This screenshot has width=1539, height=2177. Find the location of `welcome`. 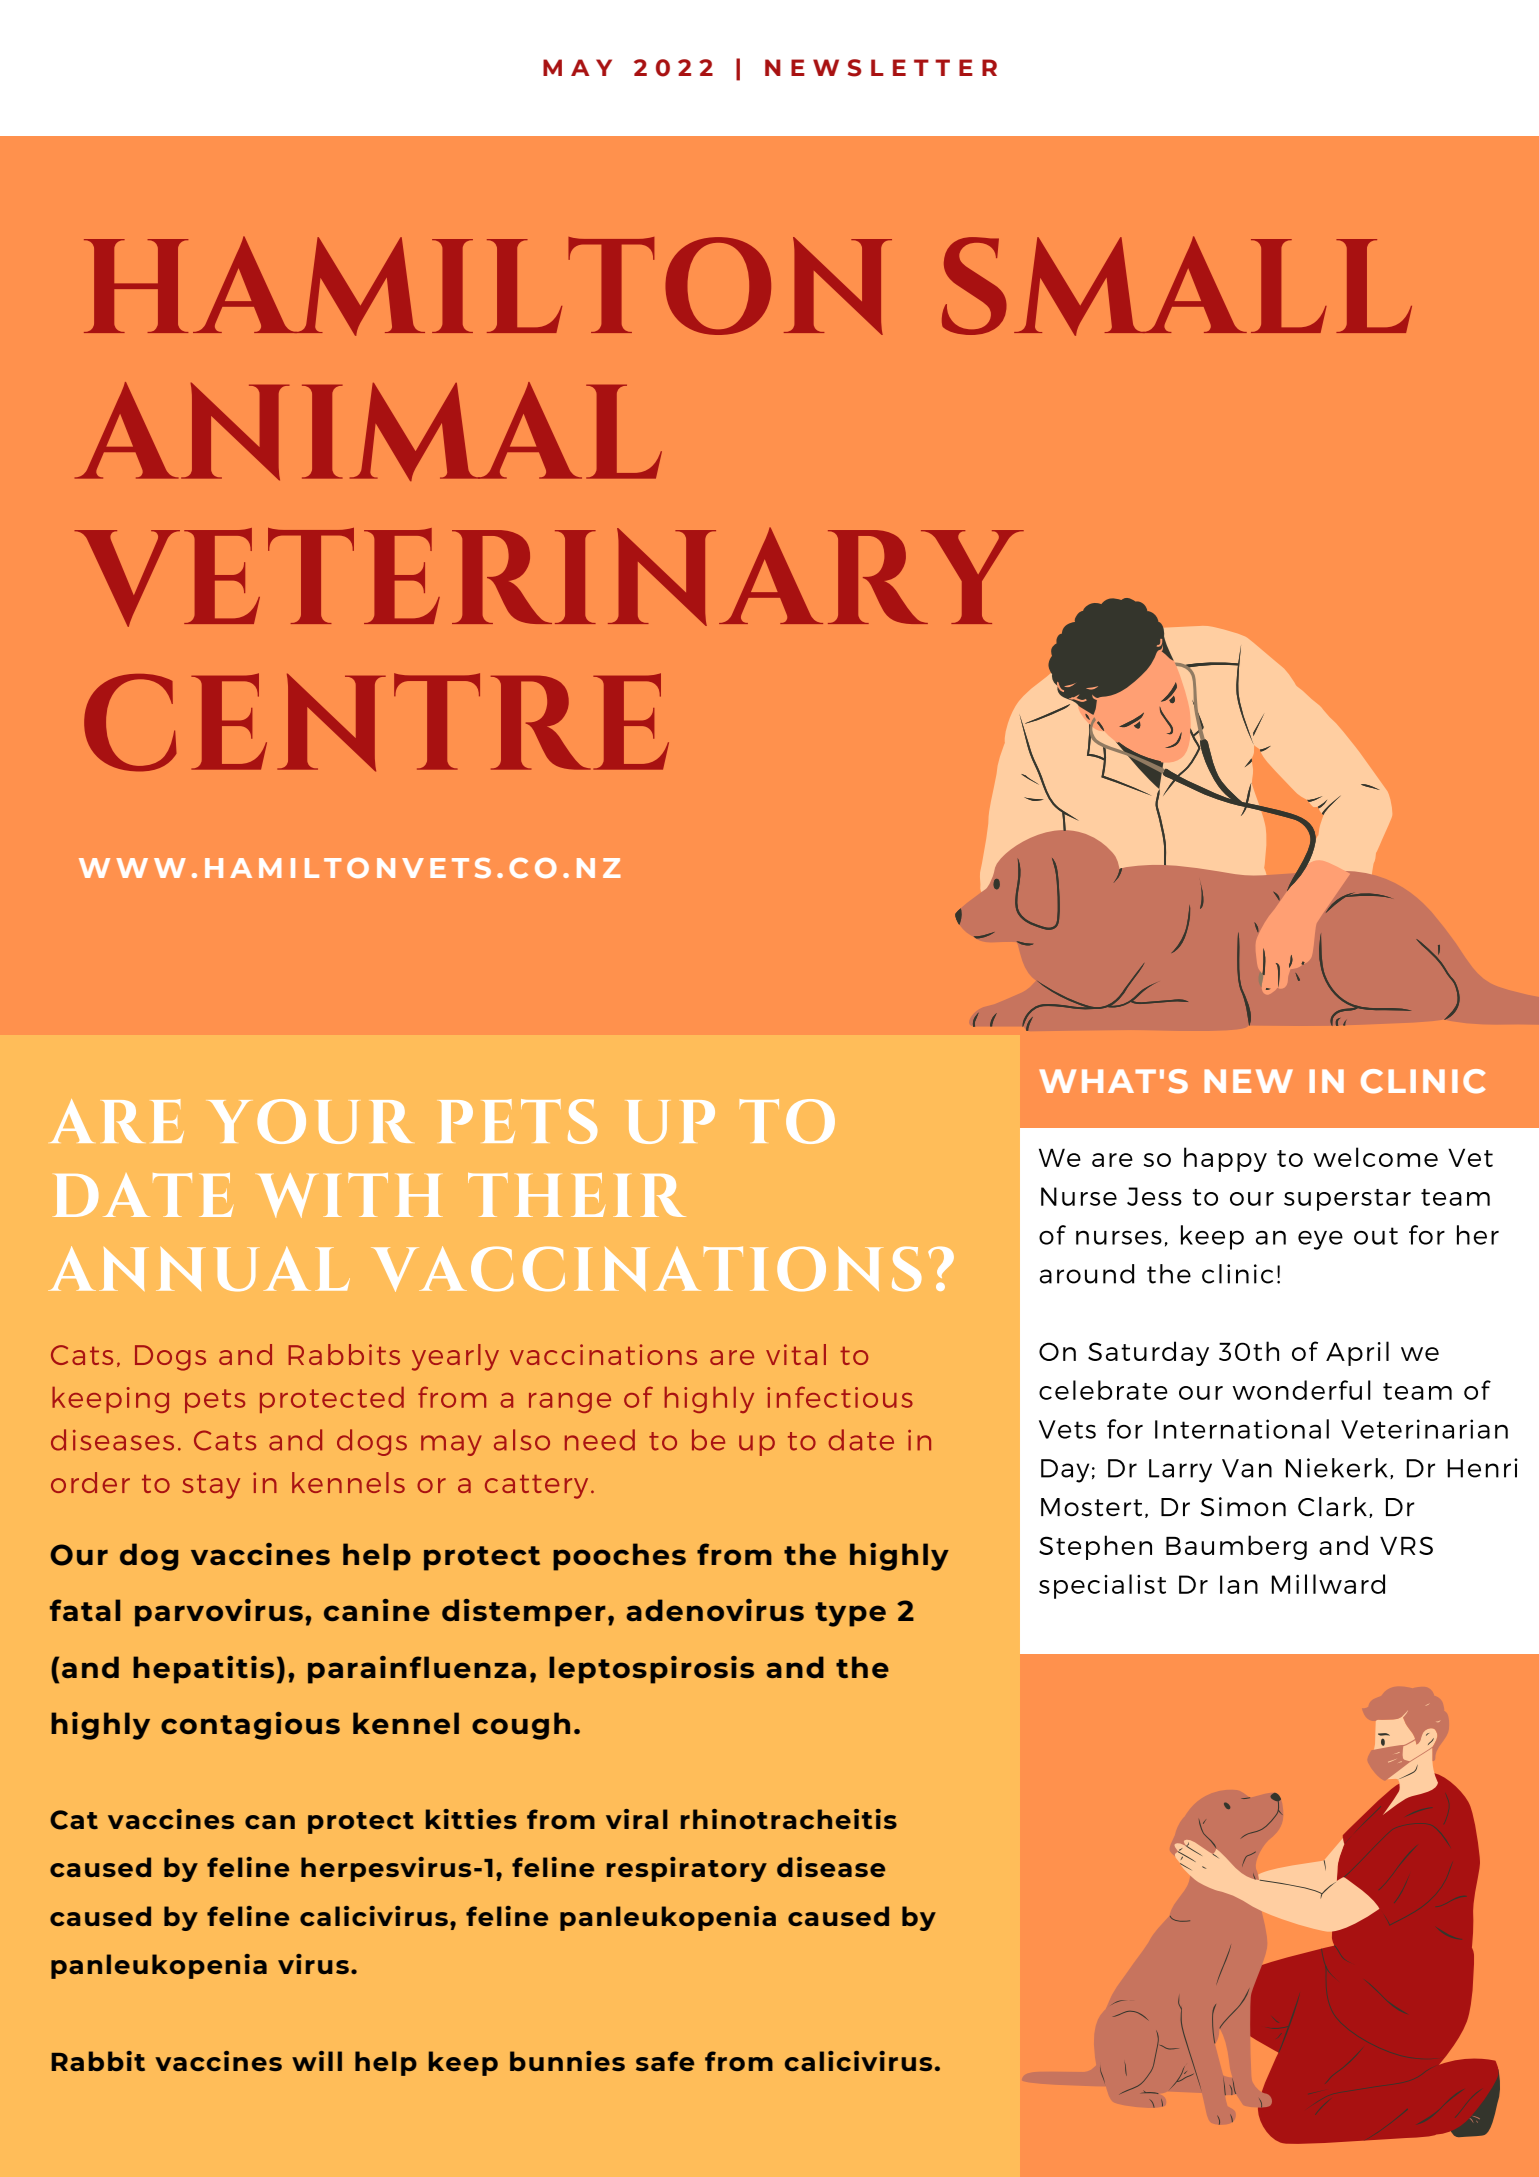

welcome is located at coordinates (1375, 1157).
